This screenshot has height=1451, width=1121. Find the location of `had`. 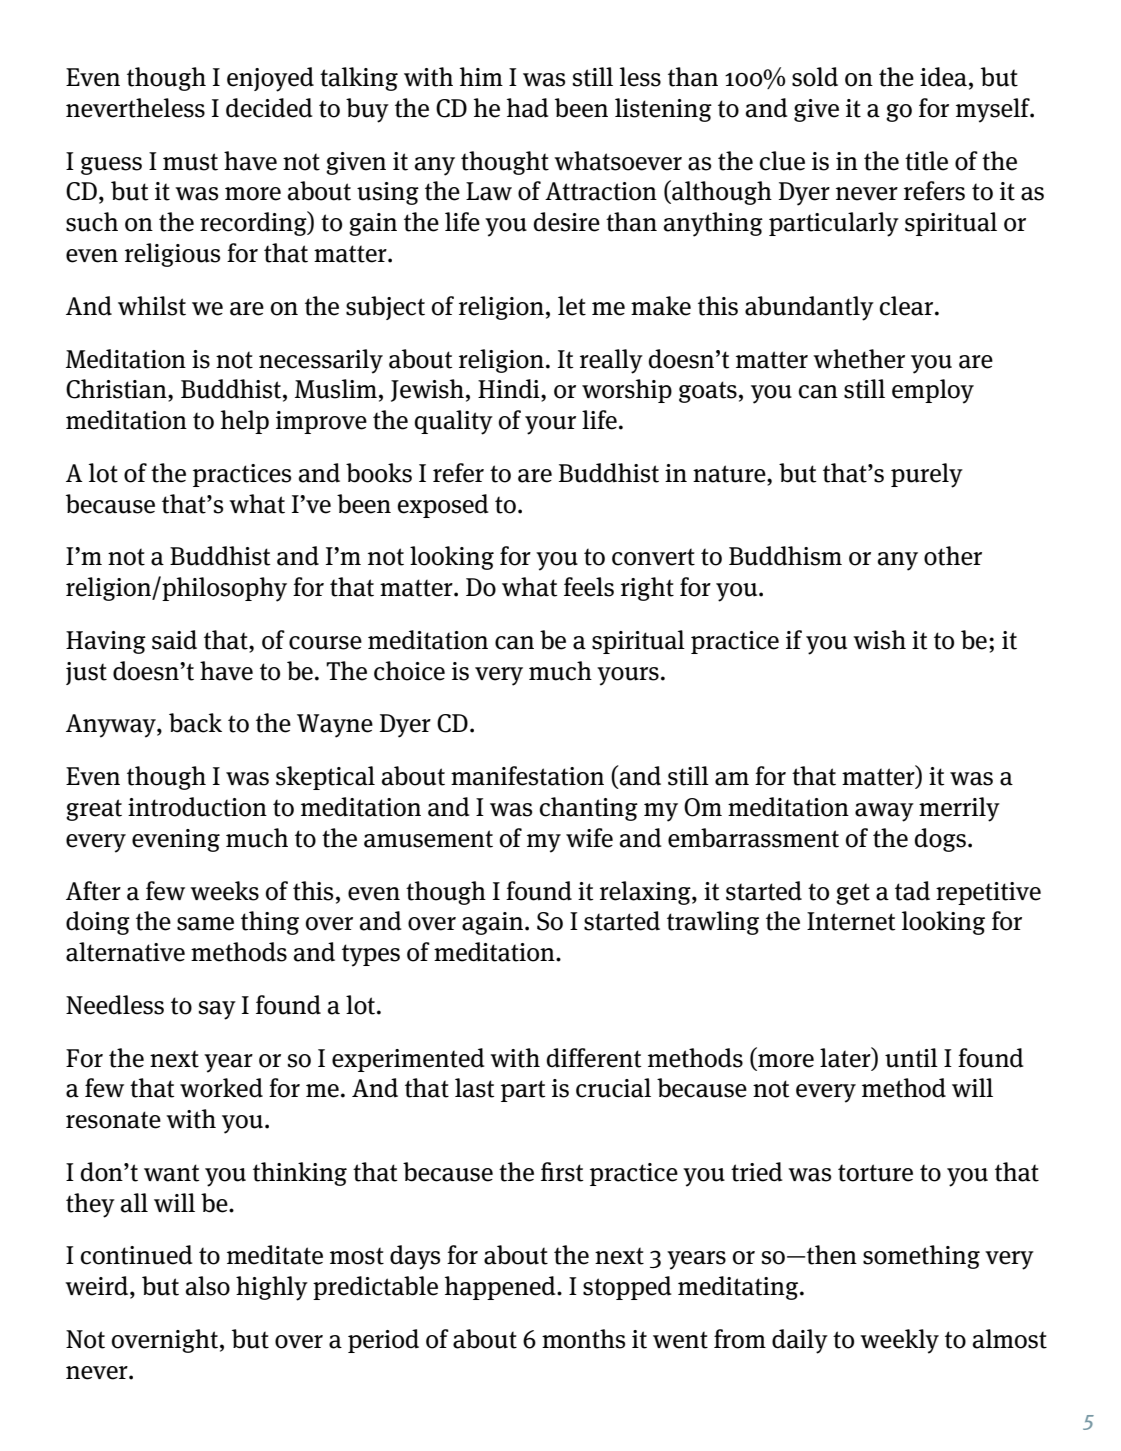

had is located at coordinates (528, 108).
